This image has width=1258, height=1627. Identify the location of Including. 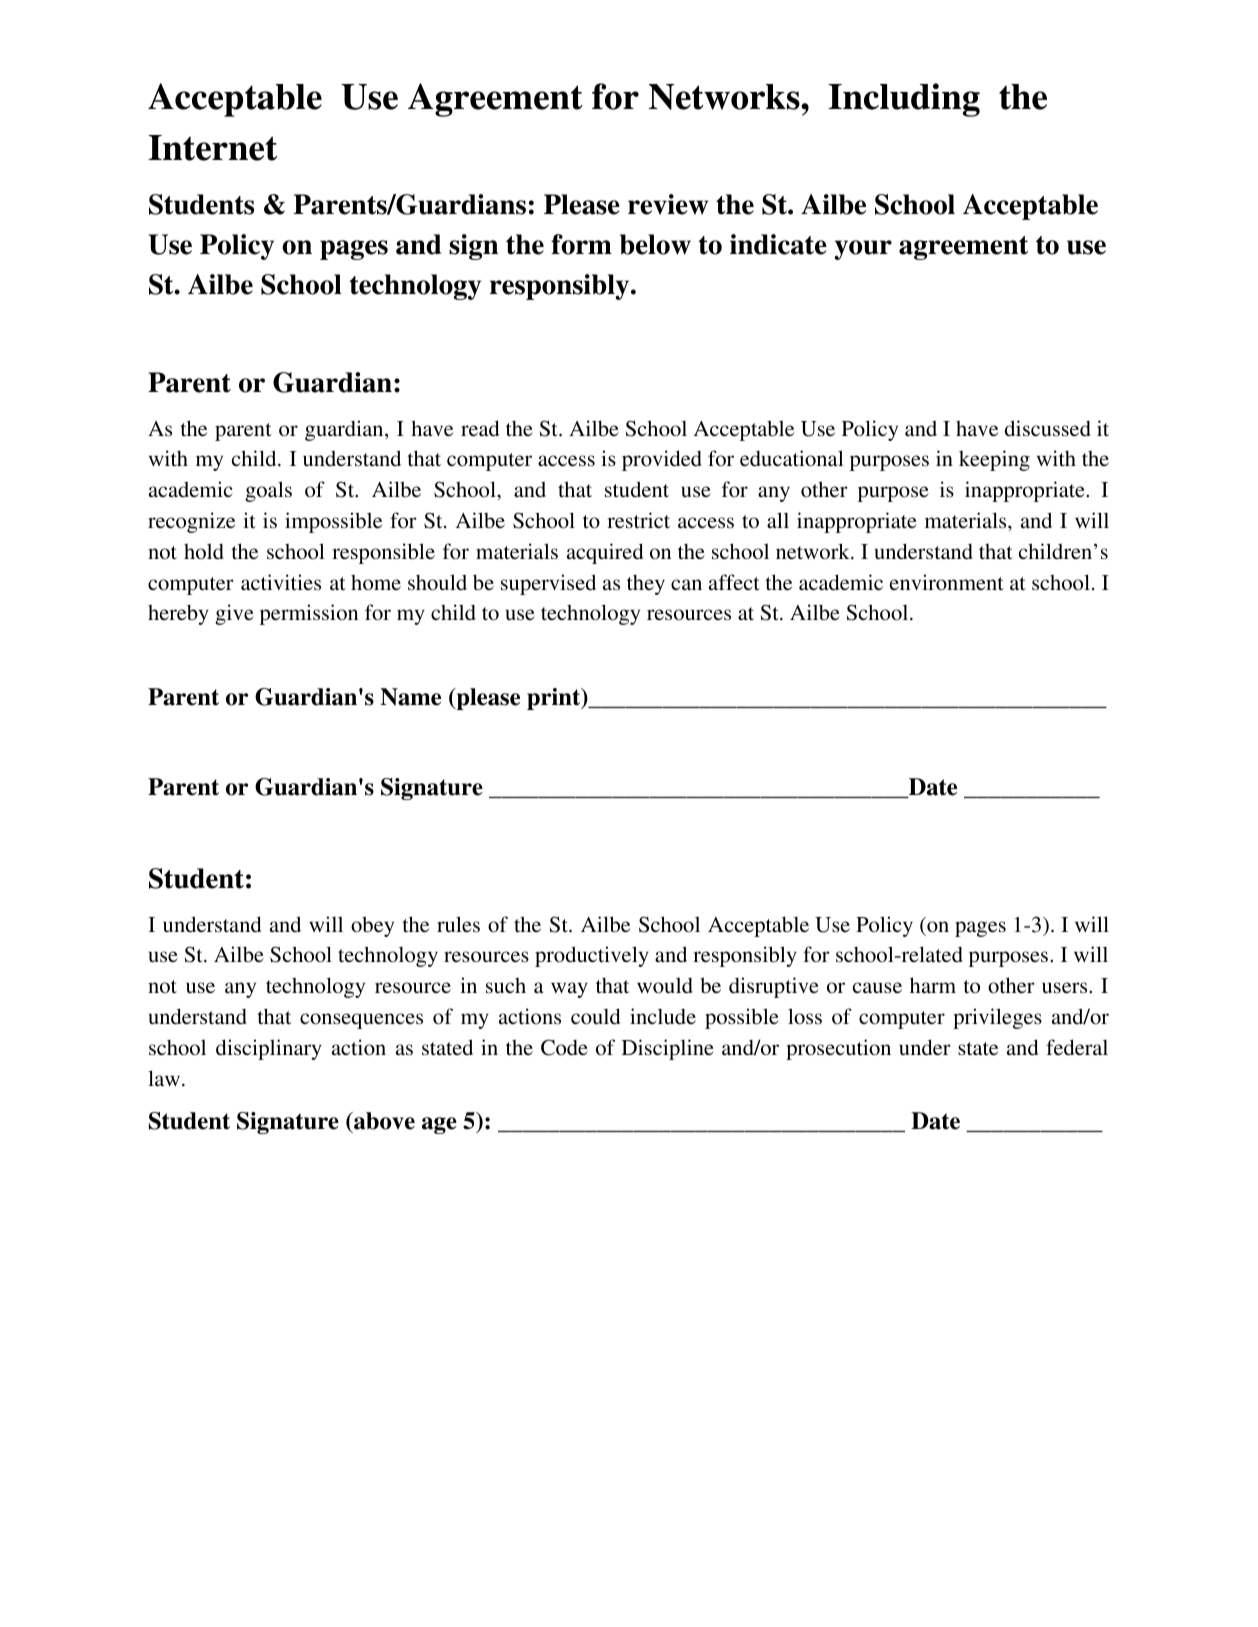
(904, 100).
